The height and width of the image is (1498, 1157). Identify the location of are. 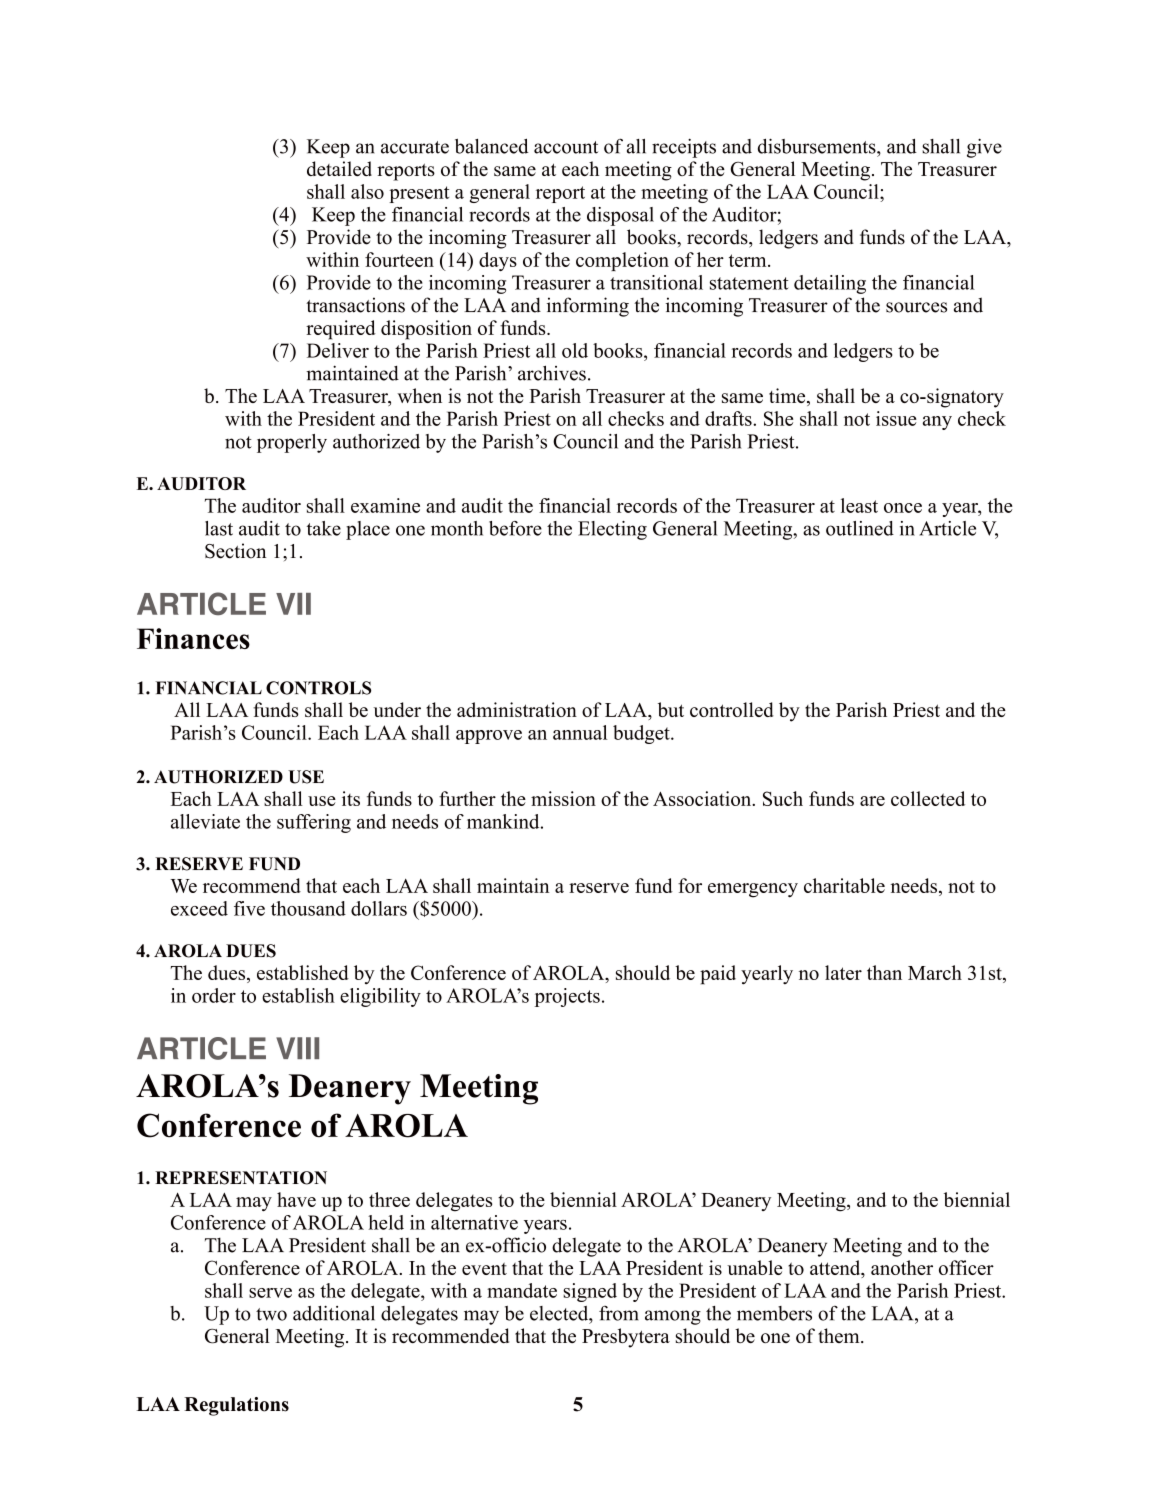
(872, 801).
